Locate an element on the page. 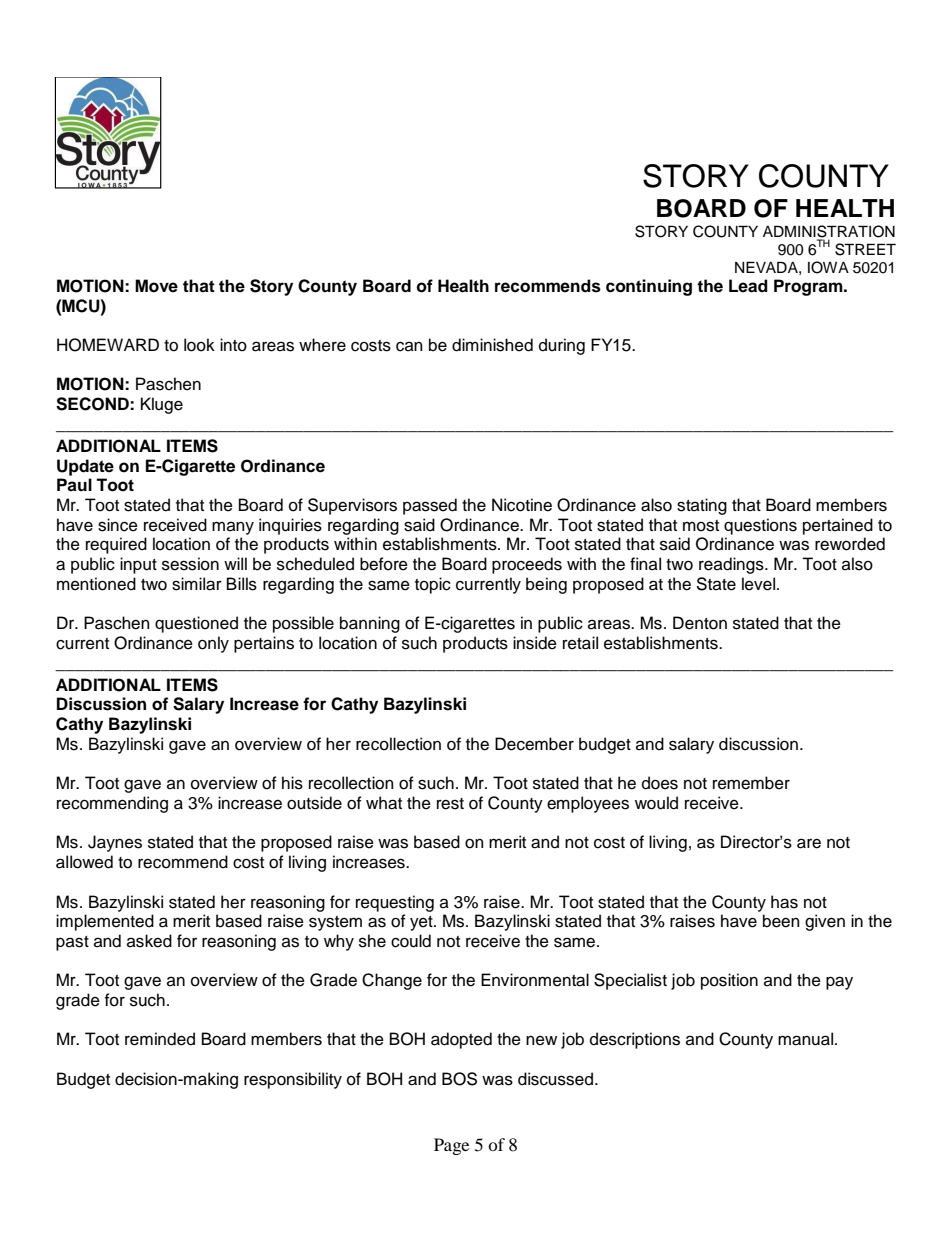 The height and width of the page is (1233, 952). only is located at coordinates (213, 644).
